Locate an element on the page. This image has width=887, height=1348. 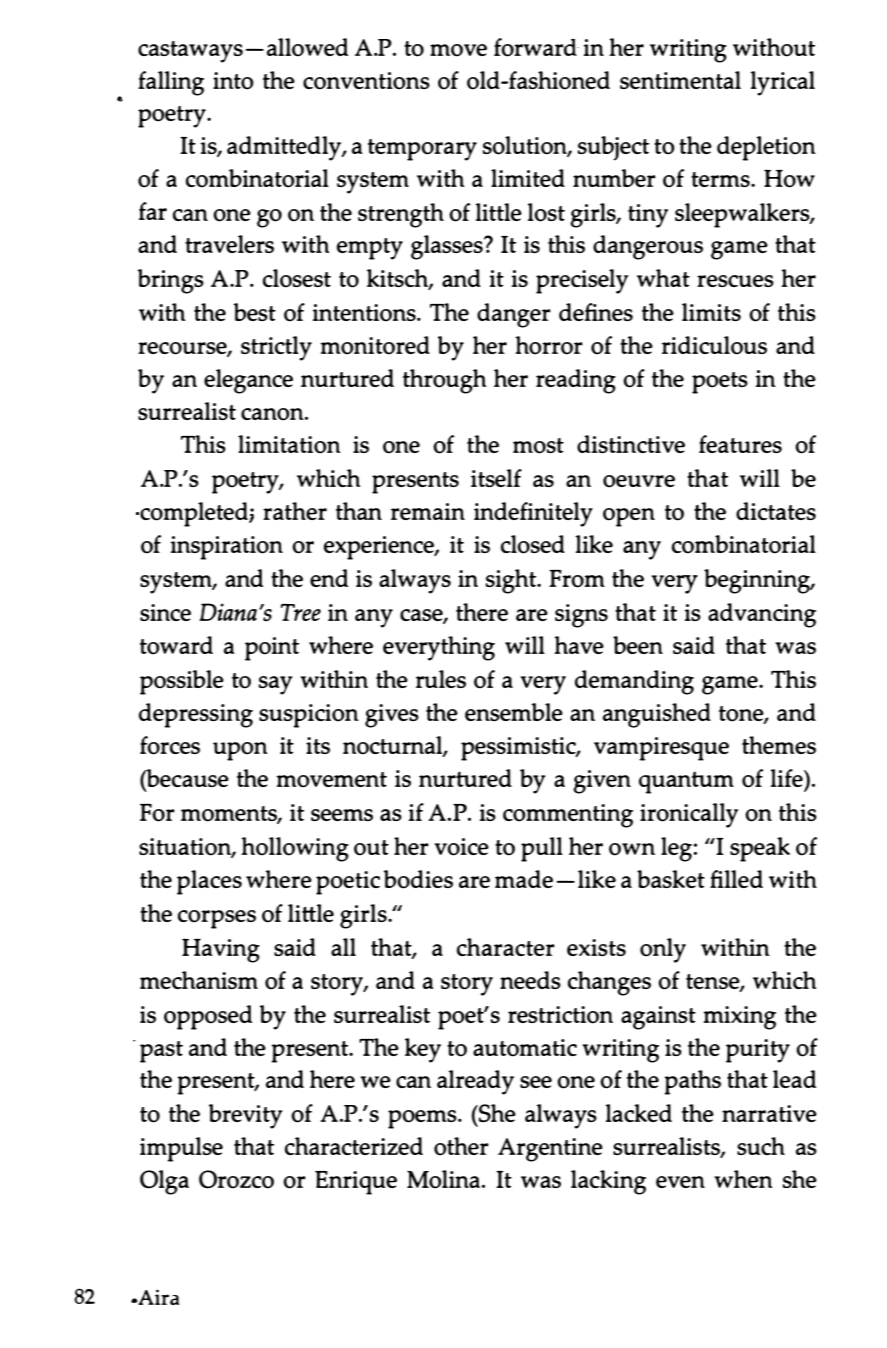
point is located at coordinates (272, 649).
